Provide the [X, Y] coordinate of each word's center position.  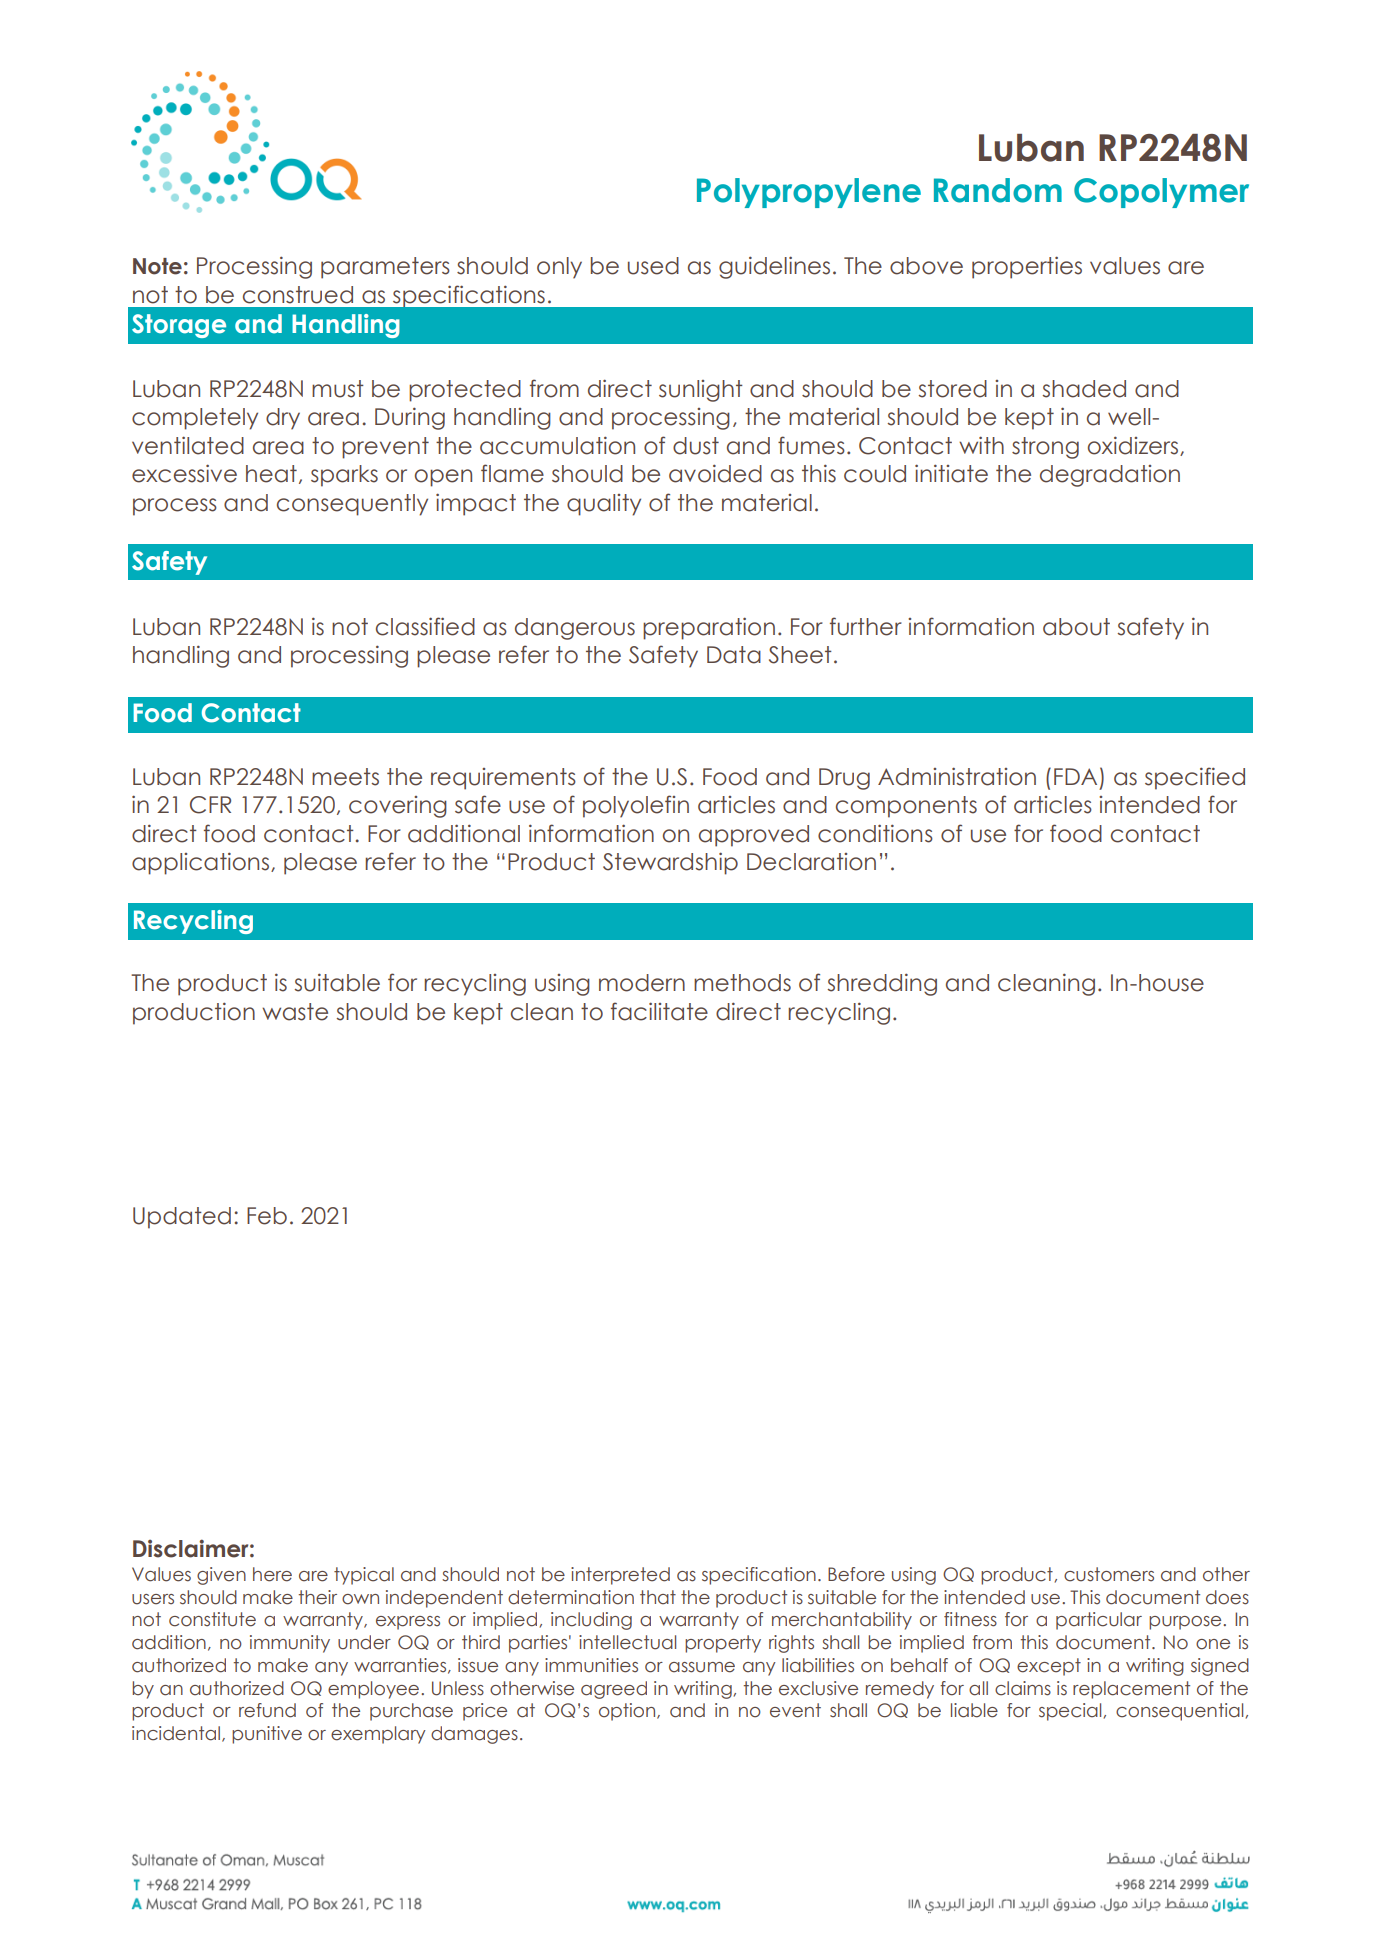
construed [298, 295]
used [653, 266]
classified [425, 626]
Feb [267, 1216]
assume [702, 1667]
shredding [882, 984]
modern [642, 983]
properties [1027, 267]
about [1076, 627]
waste [295, 1012]
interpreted [620, 1576]
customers [1109, 1574]
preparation [709, 628]
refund [267, 1710]
